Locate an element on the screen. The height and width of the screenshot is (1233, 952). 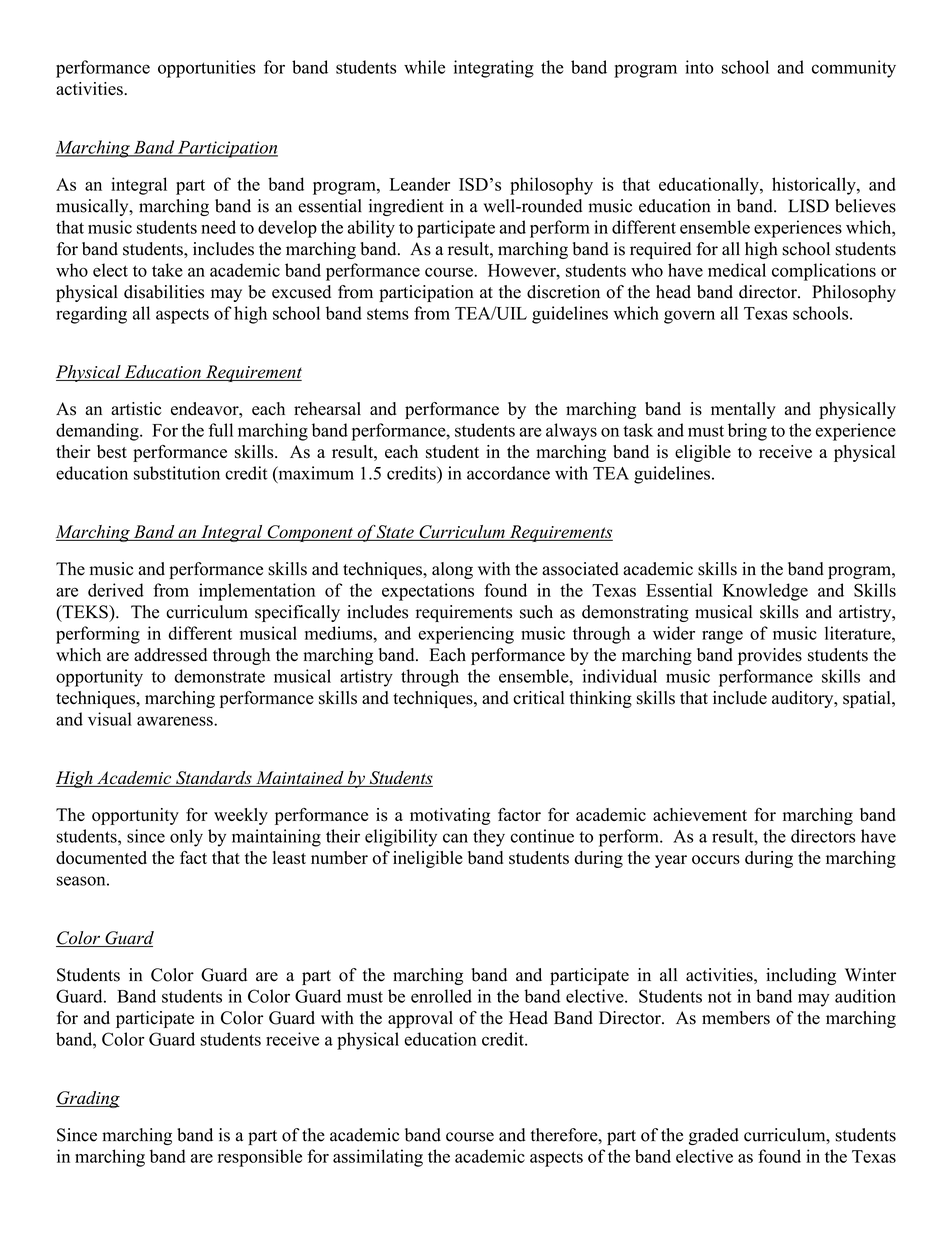
opportunities is located at coordinates (207, 69).
